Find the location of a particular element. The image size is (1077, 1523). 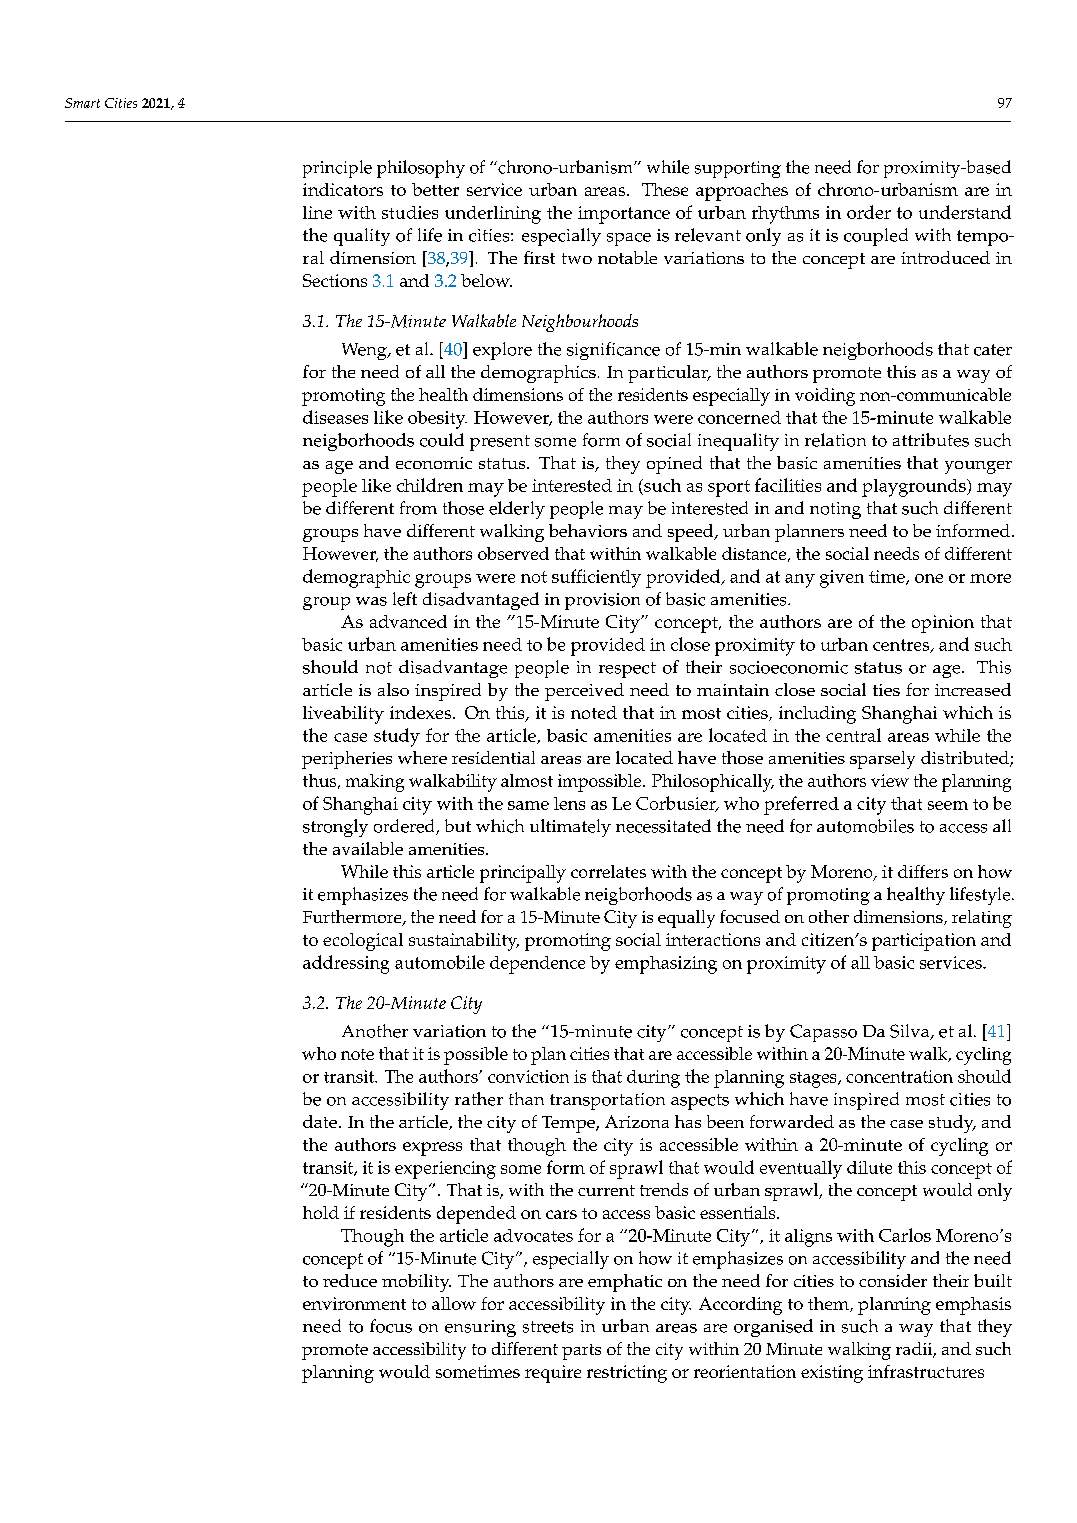

Smart is located at coordinates (82, 103).
